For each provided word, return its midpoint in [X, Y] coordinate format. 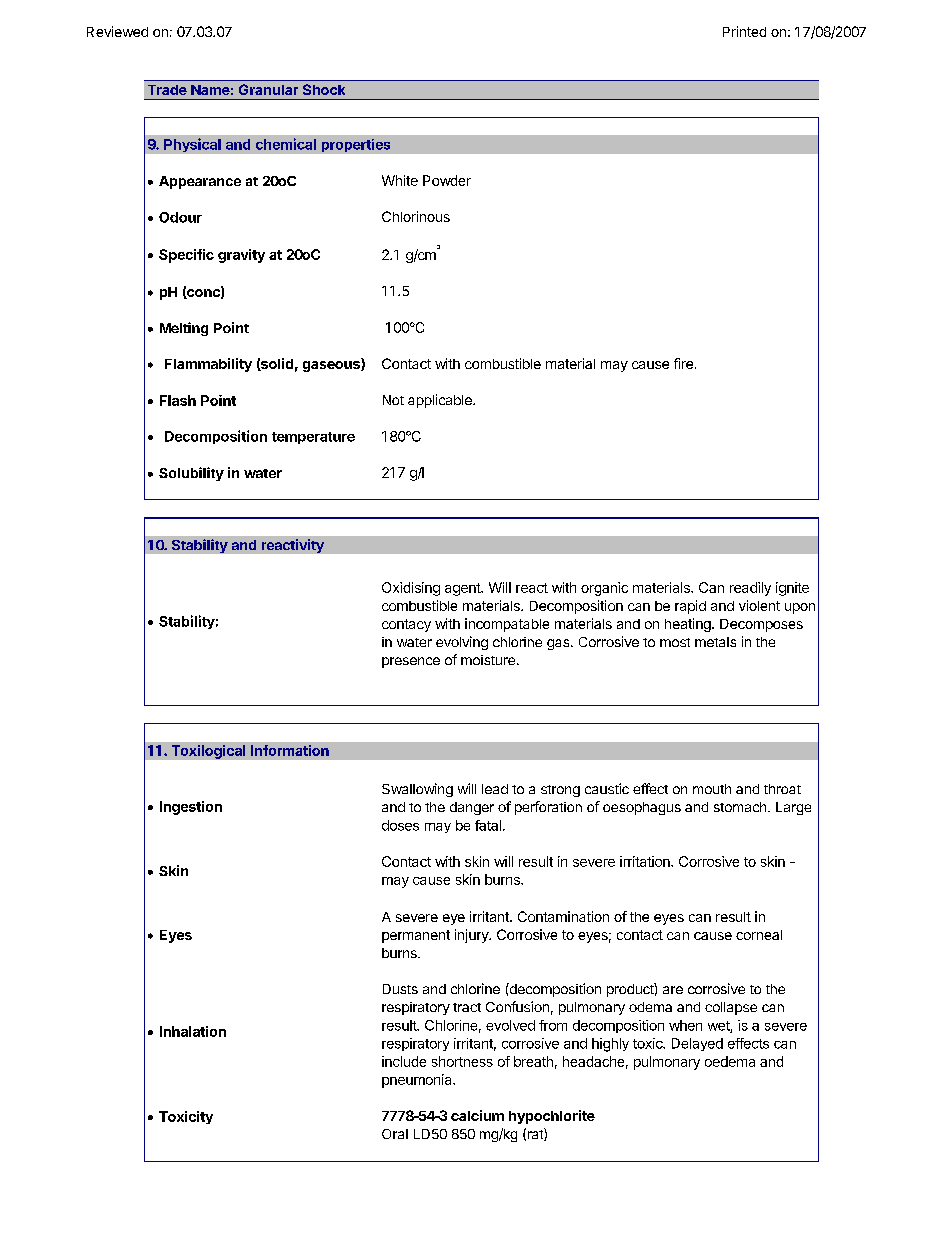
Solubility [191, 474]
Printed [744, 31]
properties [356, 145]
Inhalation [193, 1031]
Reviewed [117, 31]
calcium [477, 1115]
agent [463, 589]
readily [750, 589]
